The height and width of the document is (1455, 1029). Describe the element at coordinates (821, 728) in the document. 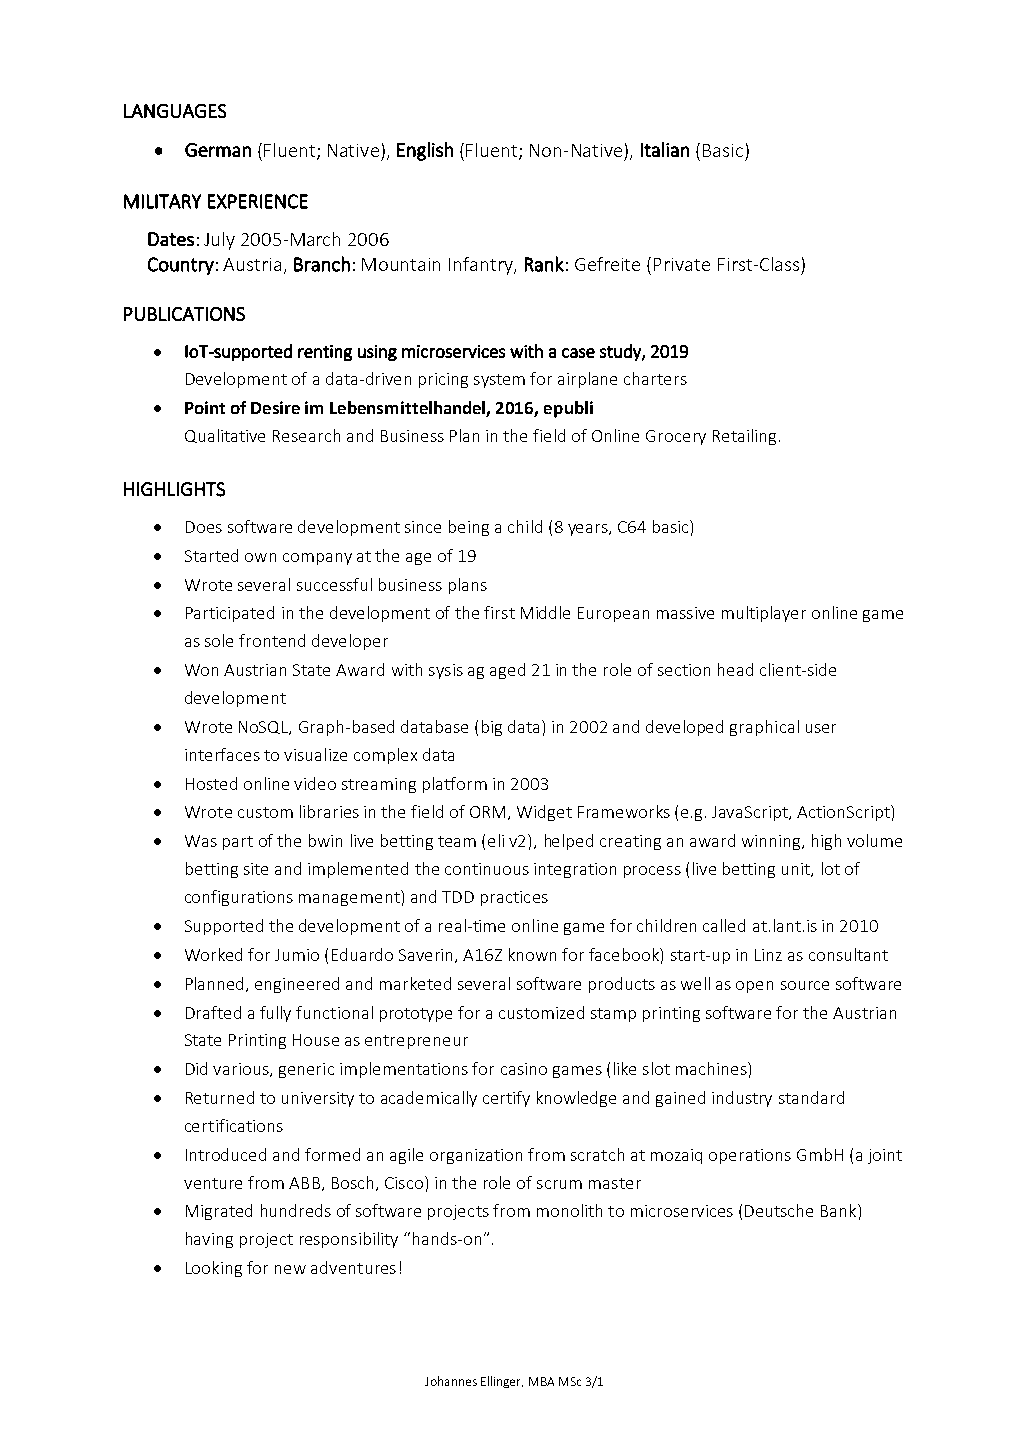

I see `user` at that location.
